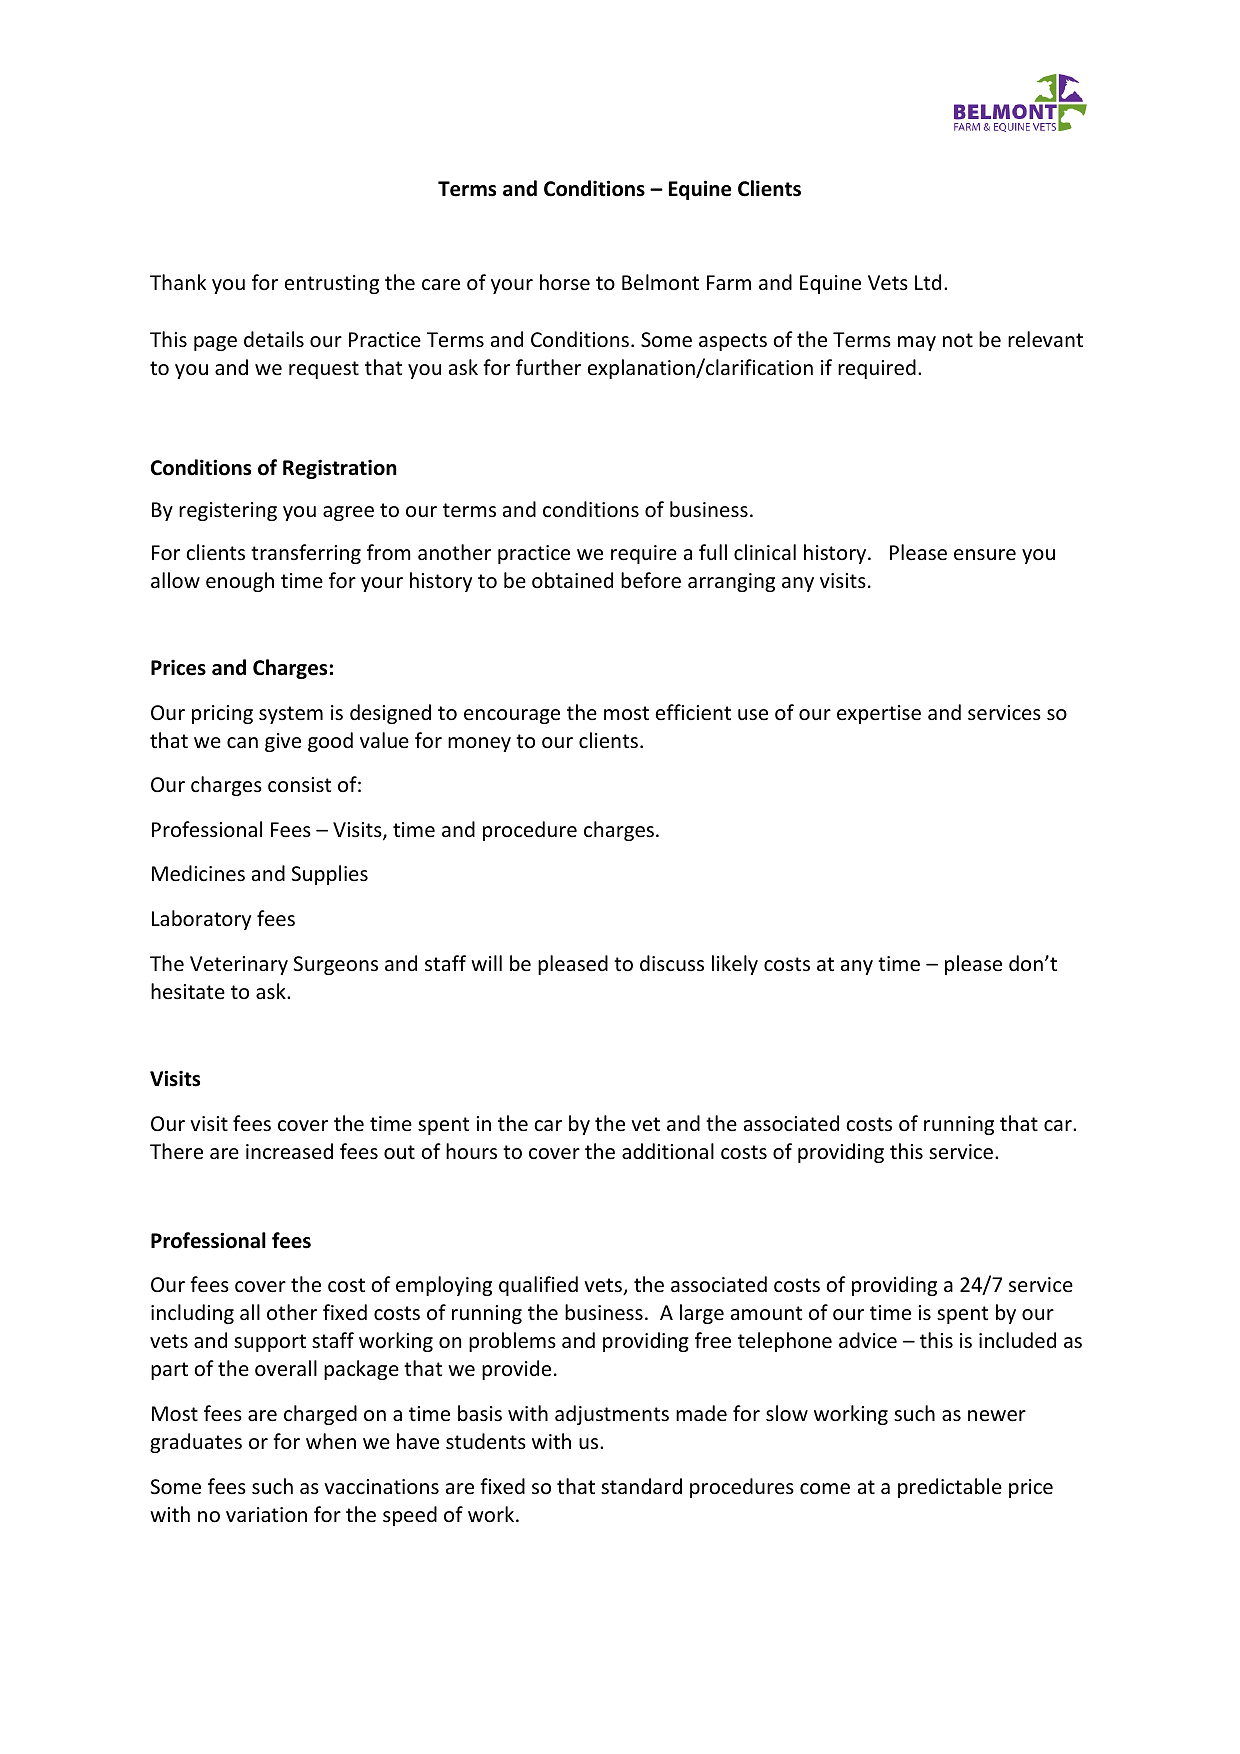  Describe the element at coordinates (917, 343) in the screenshot. I see `may` at that location.
